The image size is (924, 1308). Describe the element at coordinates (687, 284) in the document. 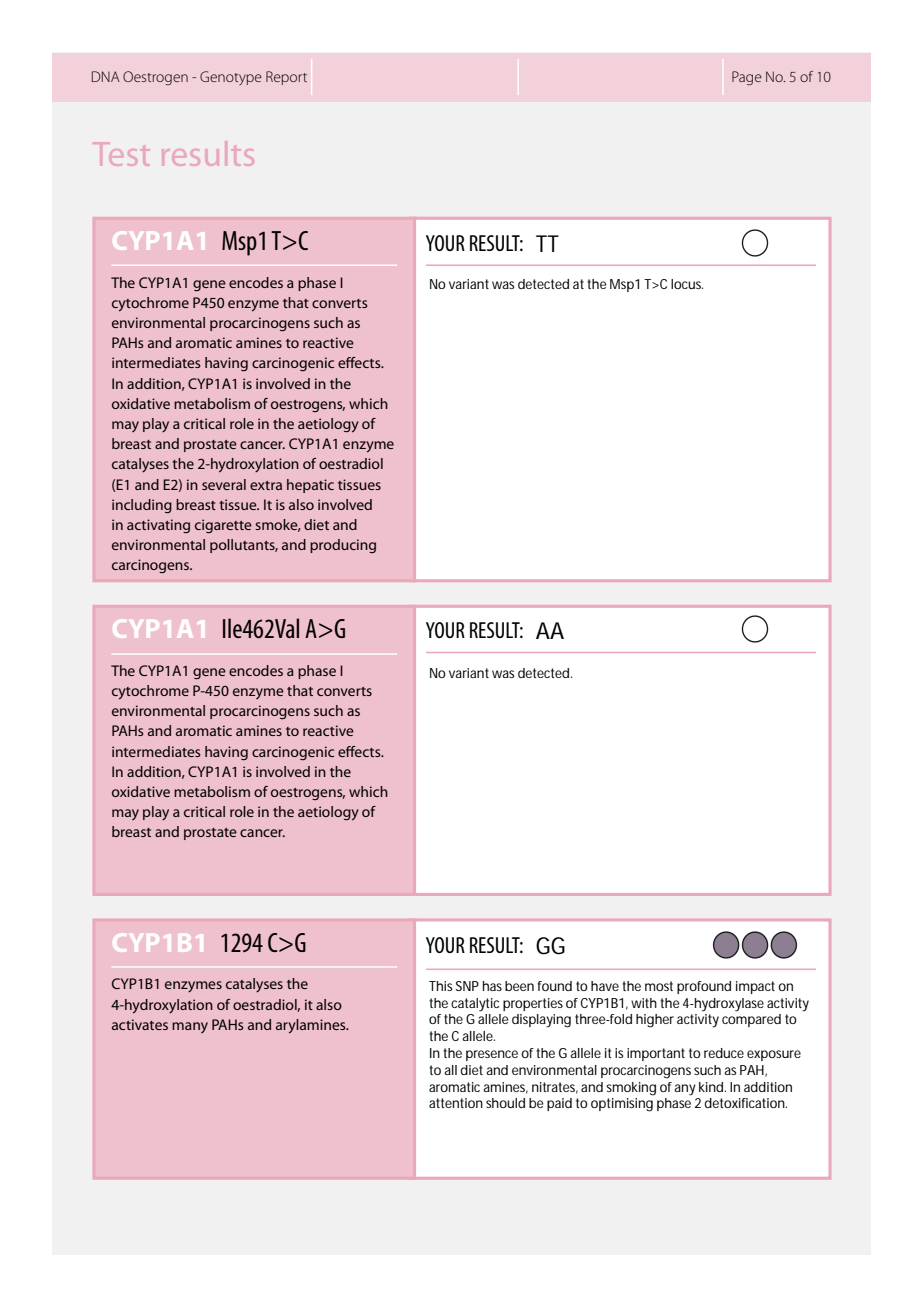

I see `locus` at that location.
